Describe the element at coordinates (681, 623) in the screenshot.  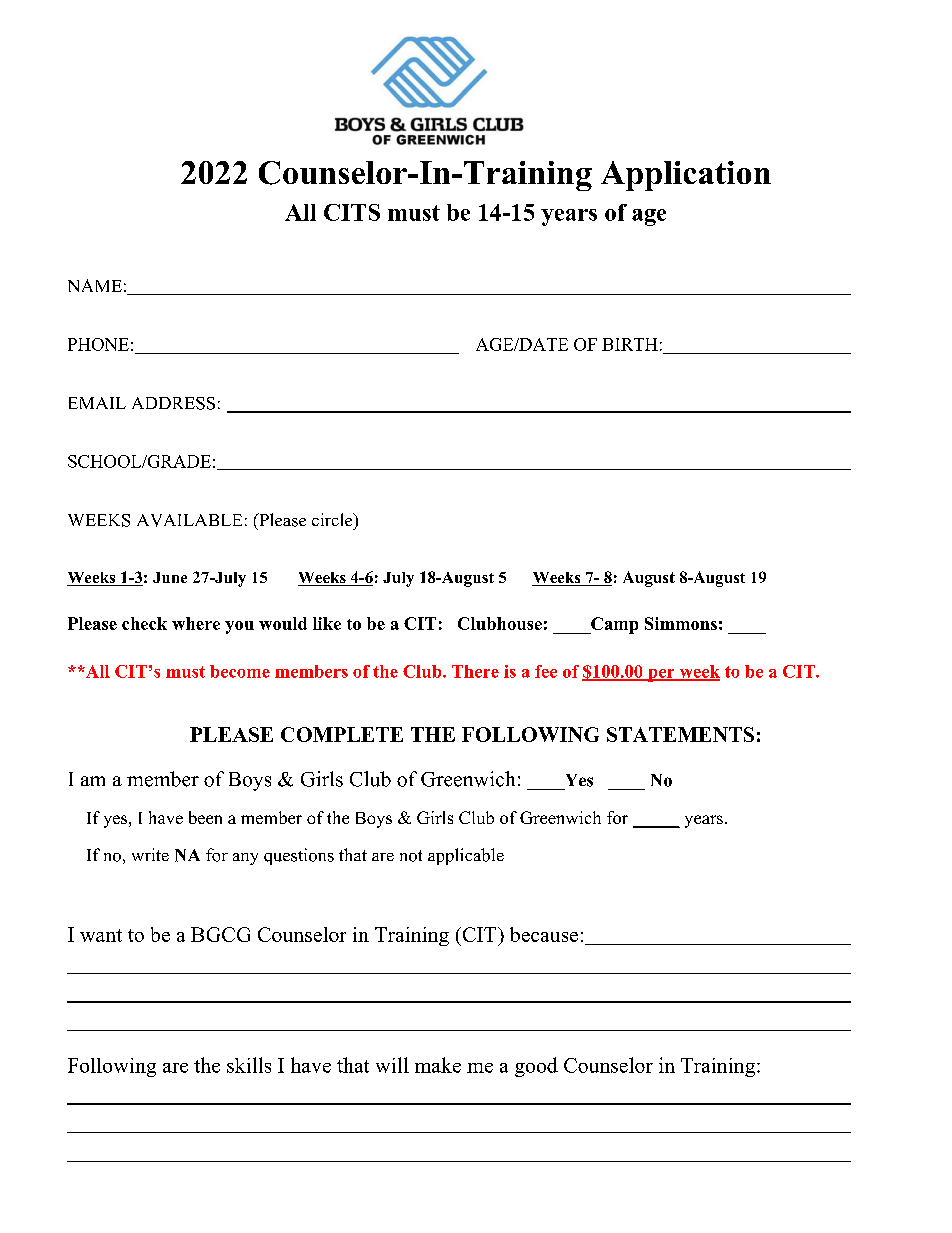
I see `Simmons` at that location.
